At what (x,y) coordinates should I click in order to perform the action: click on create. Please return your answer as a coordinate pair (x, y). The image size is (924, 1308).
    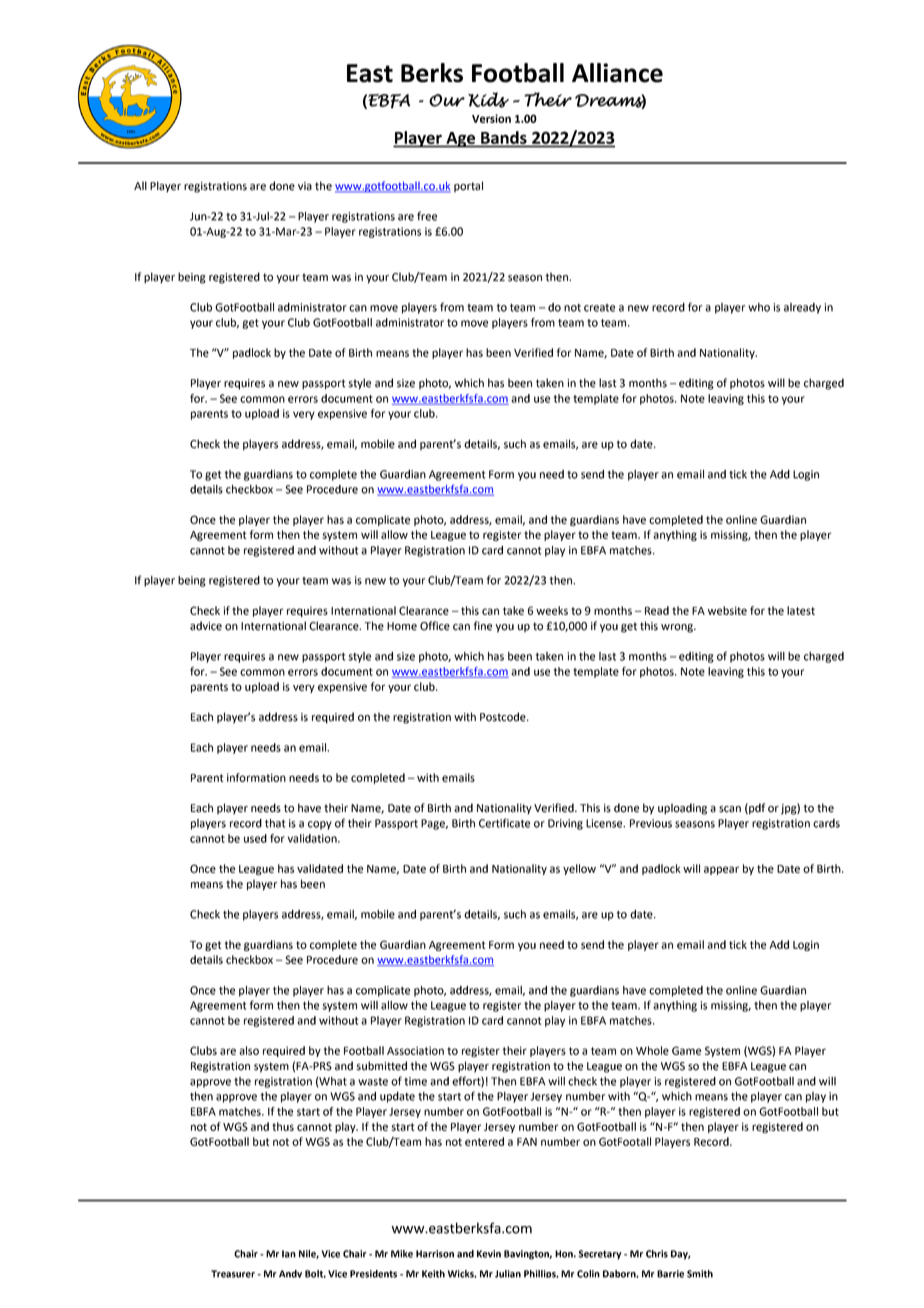
    Looking at the image, I should click on (599, 308).
